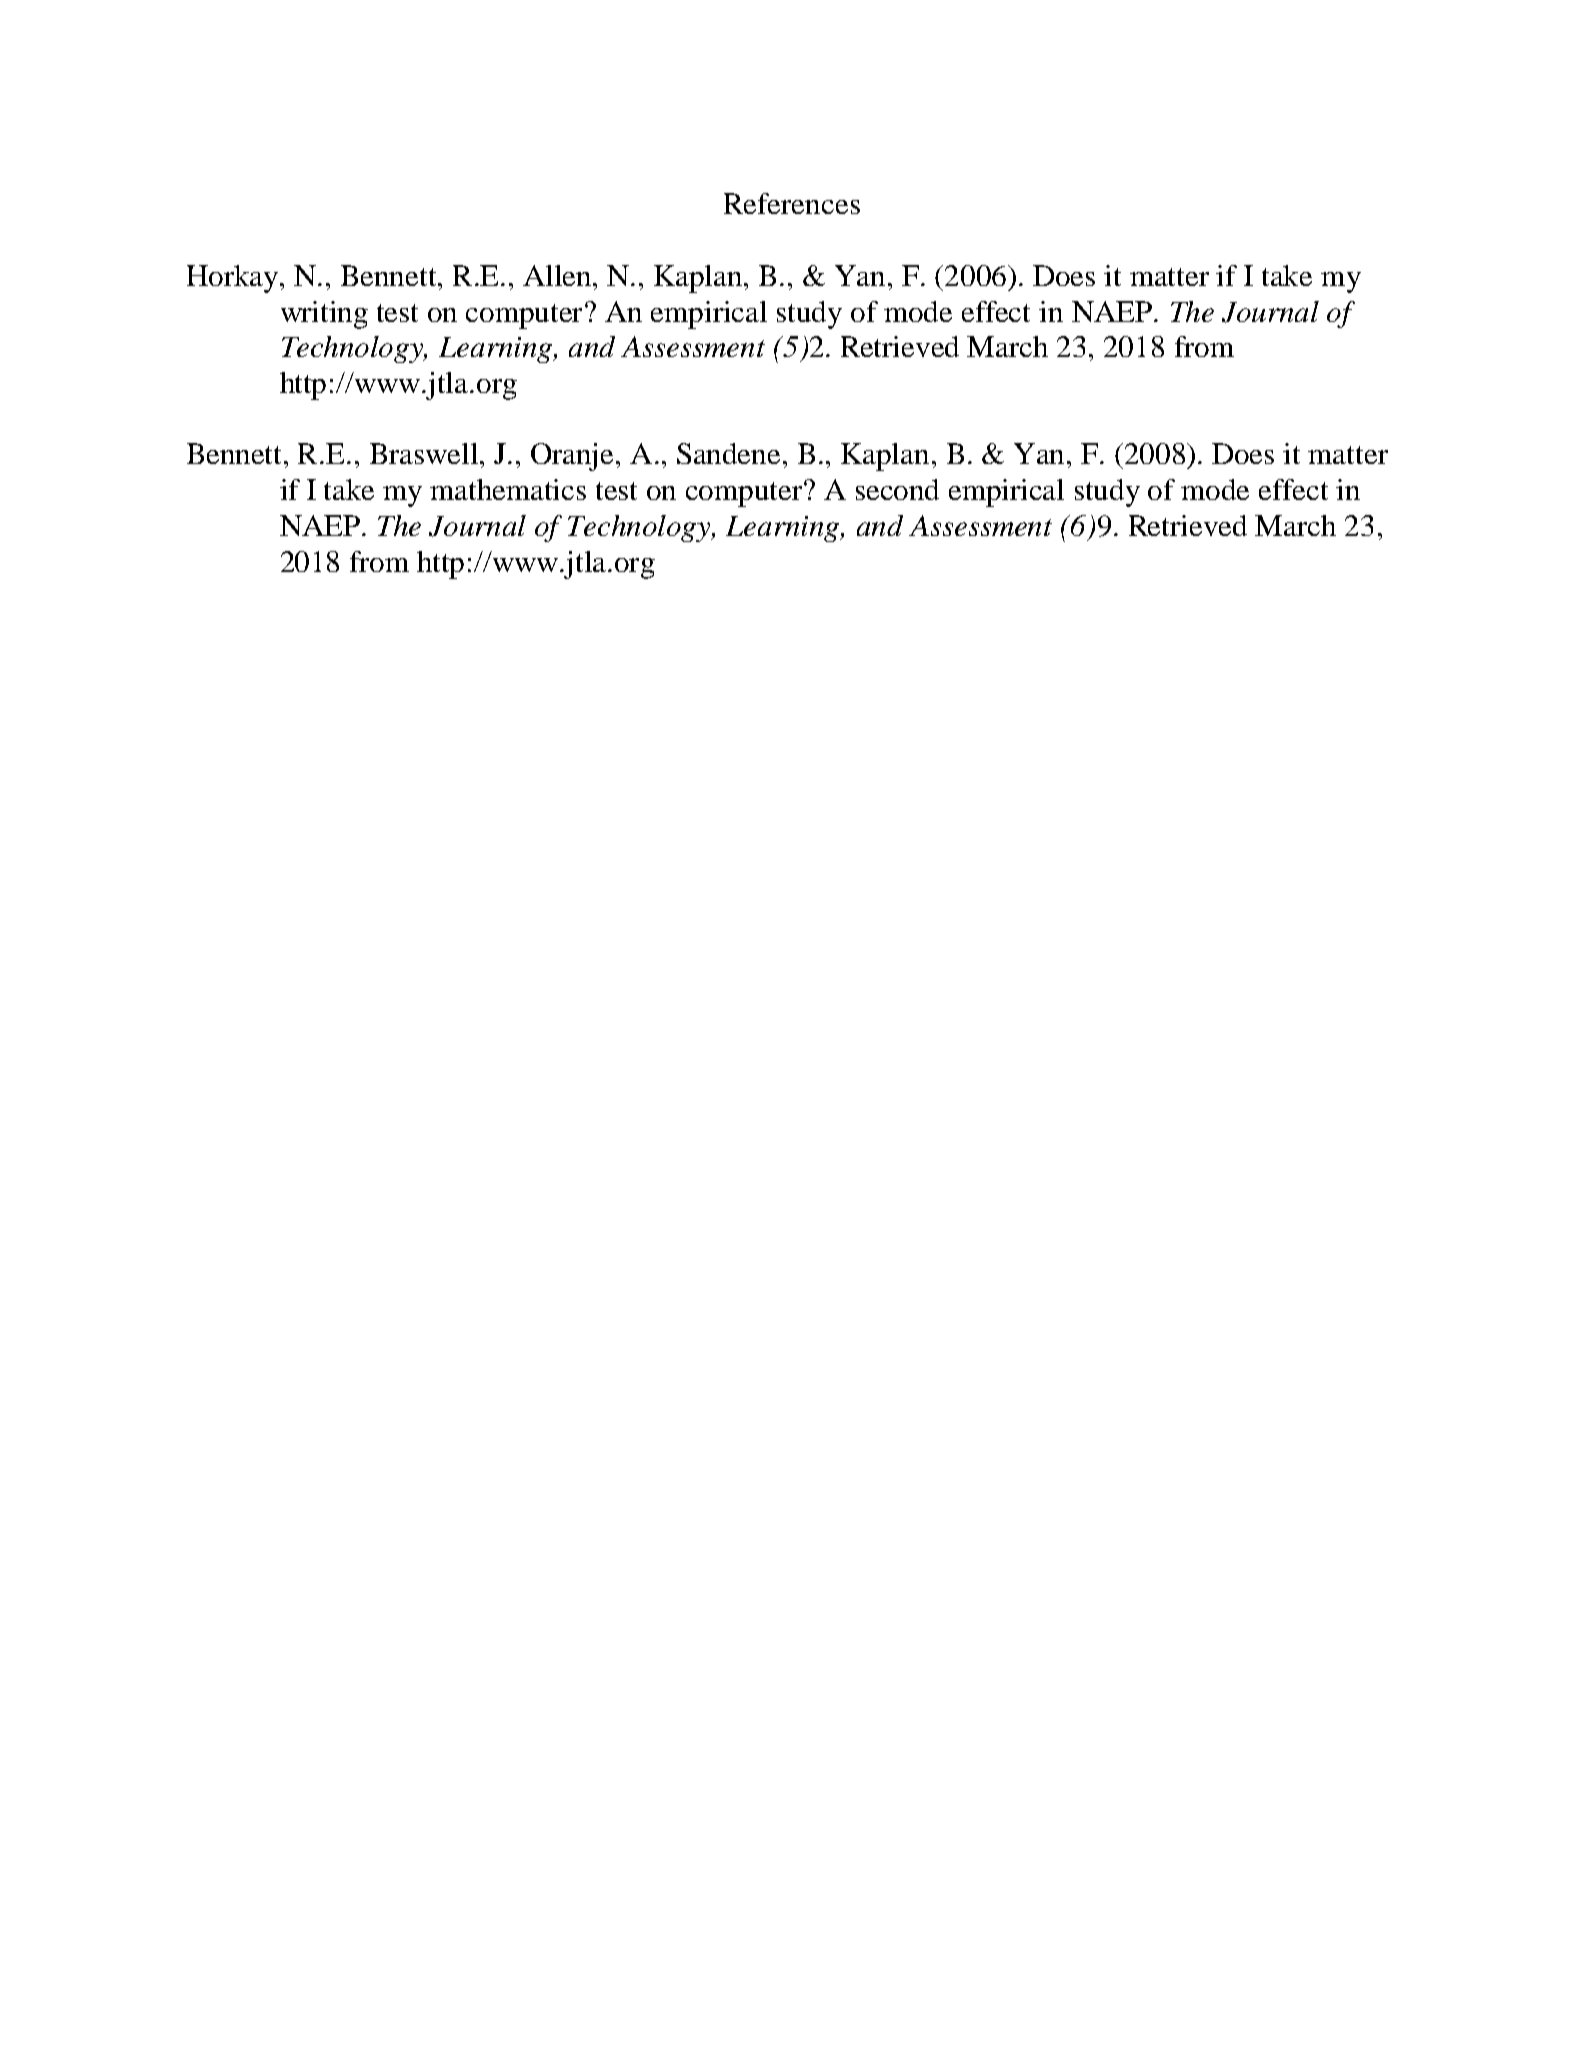 This image has width=1584, height=2050. Describe the element at coordinates (558, 275) in the image. I see `Allen` at that location.
